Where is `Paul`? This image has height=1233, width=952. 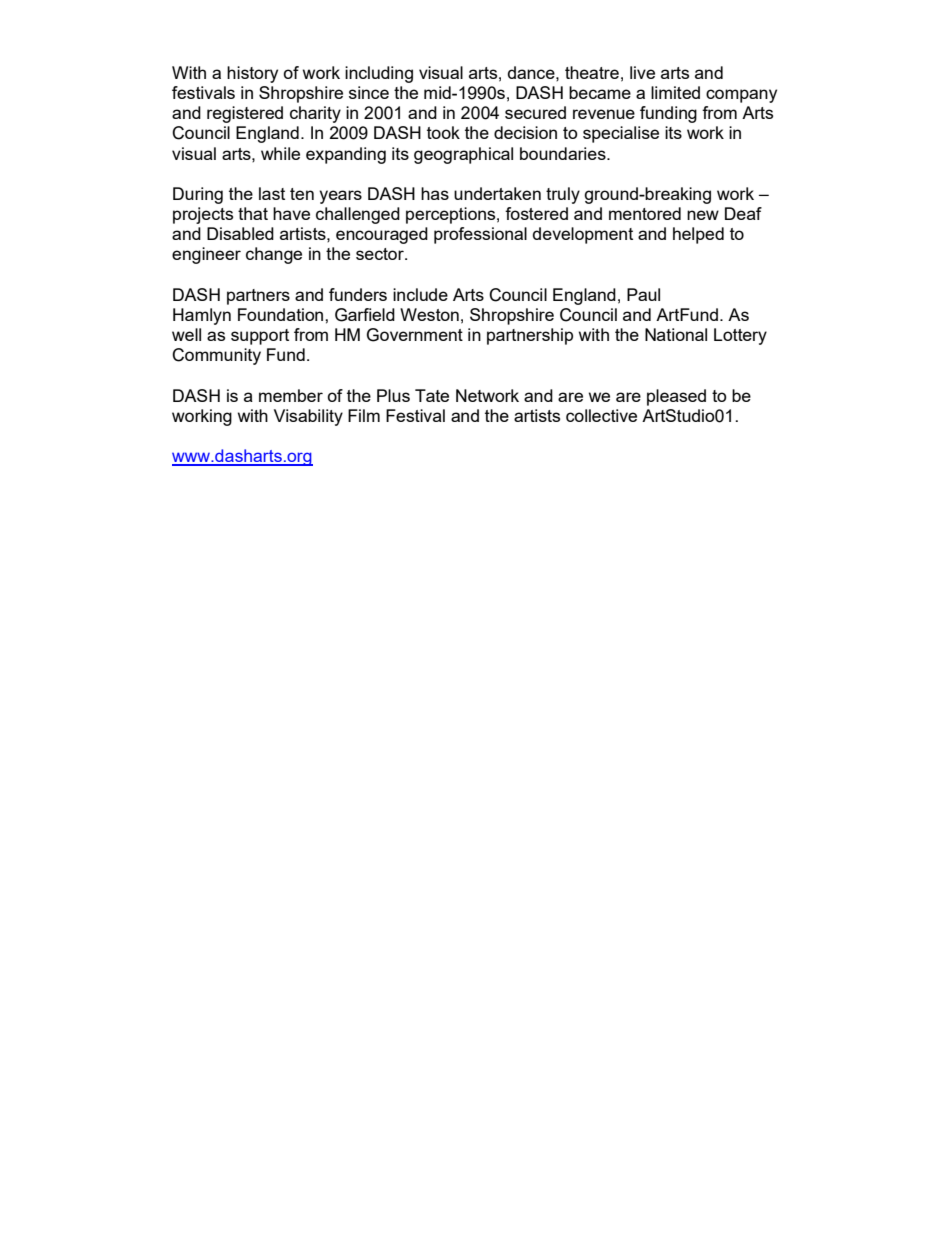
Paul is located at coordinates (643, 294).
